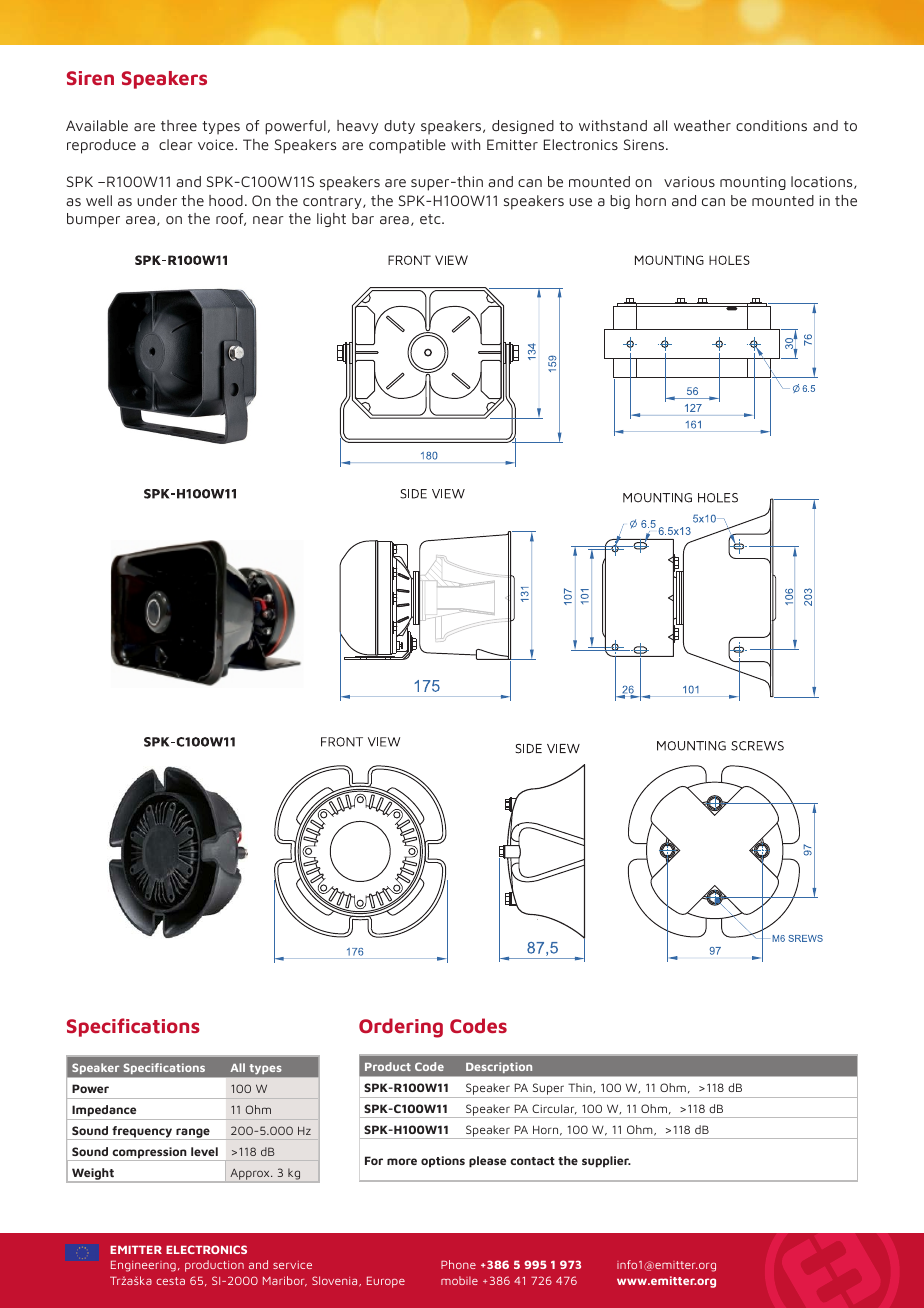  Describe the element at coordinates (143, 1266) in the image. I see `Engineering` at that location.
